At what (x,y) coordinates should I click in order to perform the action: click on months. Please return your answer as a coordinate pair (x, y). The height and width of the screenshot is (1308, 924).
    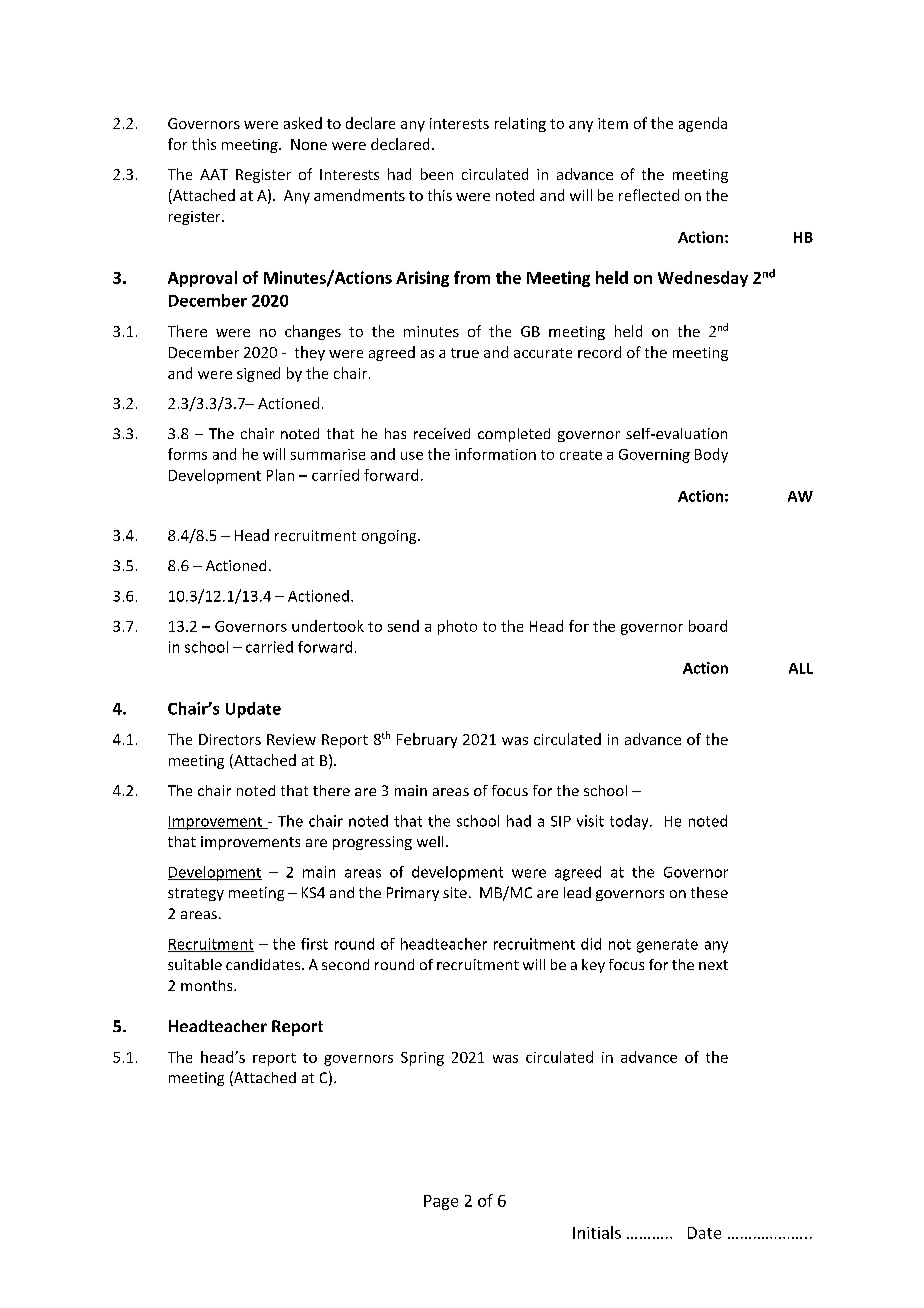
    Looking at the image, I should click on (208, 985).
